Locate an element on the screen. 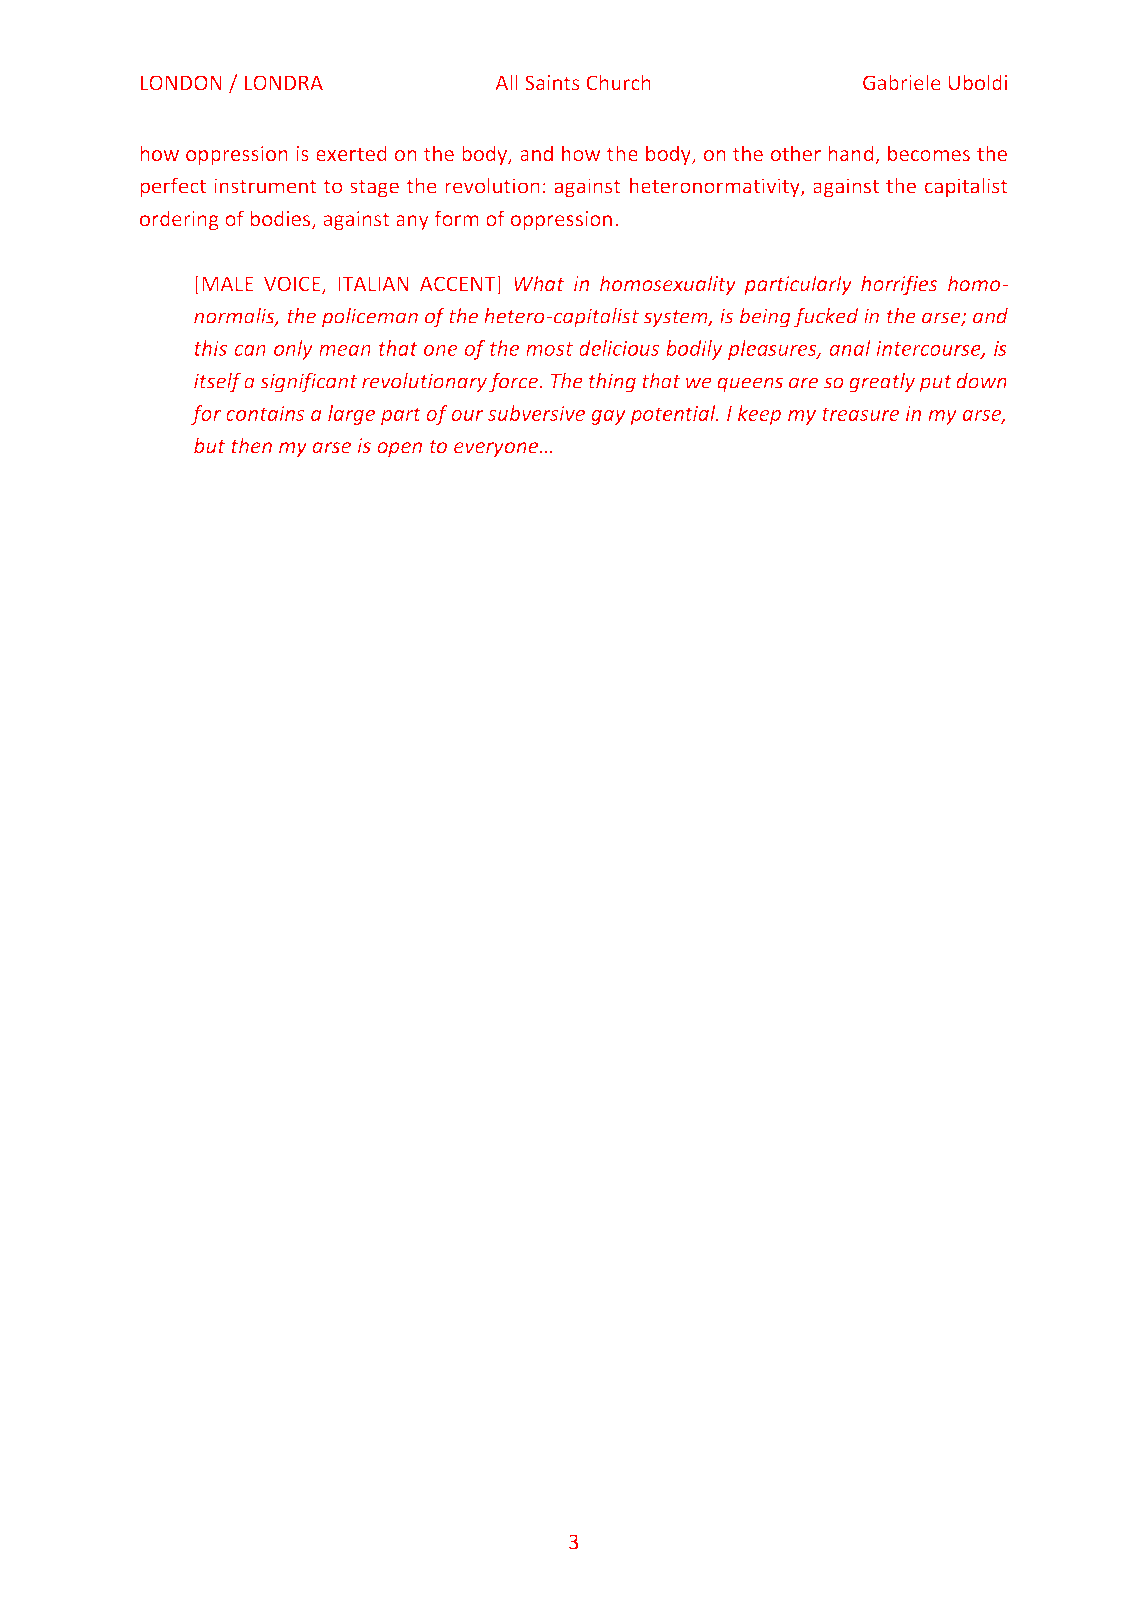 The image size is (1147, 1623). VOICE is located at coordinates (293, 285).
